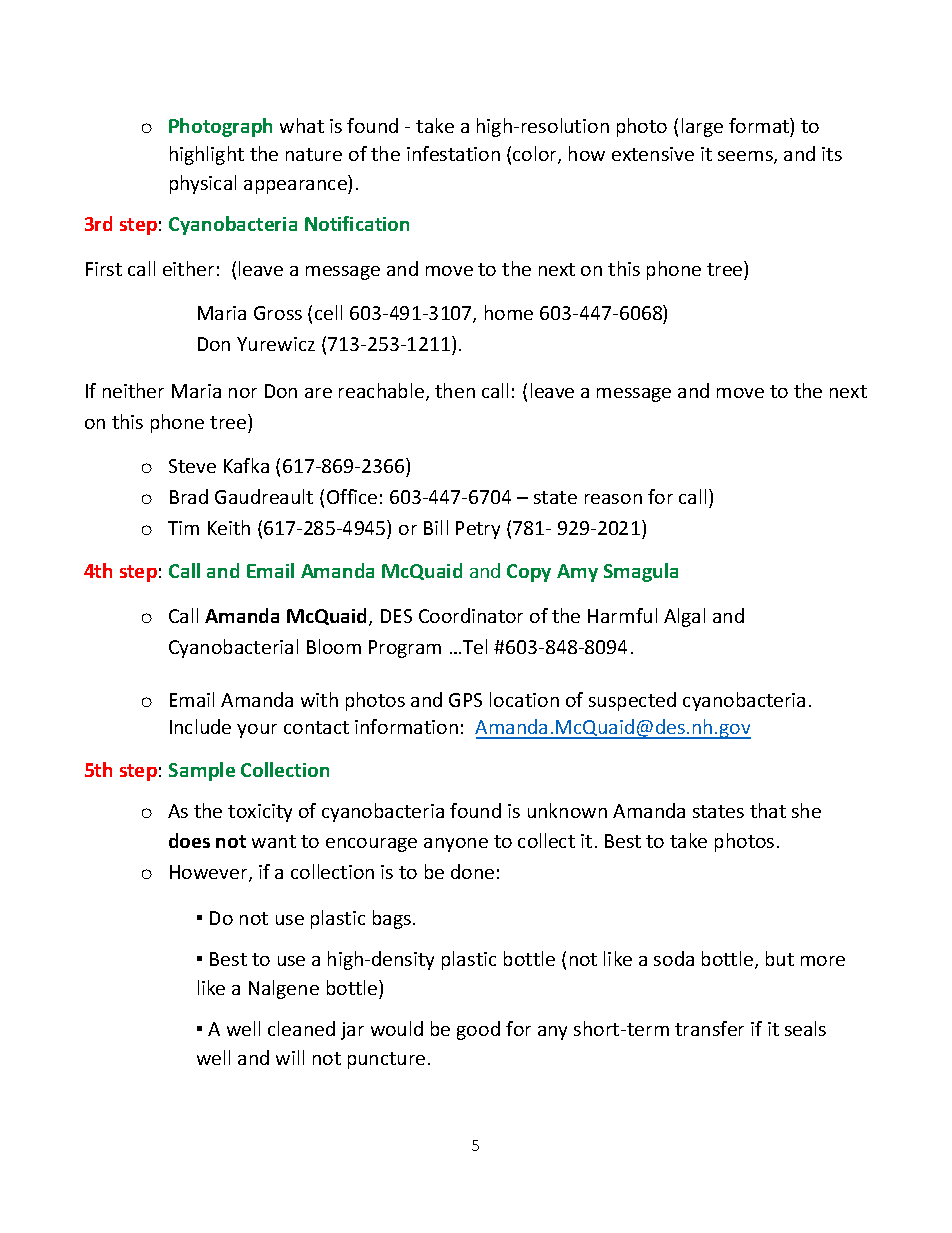 This screenshot has width=952, height=1233. What do you see at coordinates (192, 466) in the screenshot?
I see `Steve` at bounding box center [192, 466].
